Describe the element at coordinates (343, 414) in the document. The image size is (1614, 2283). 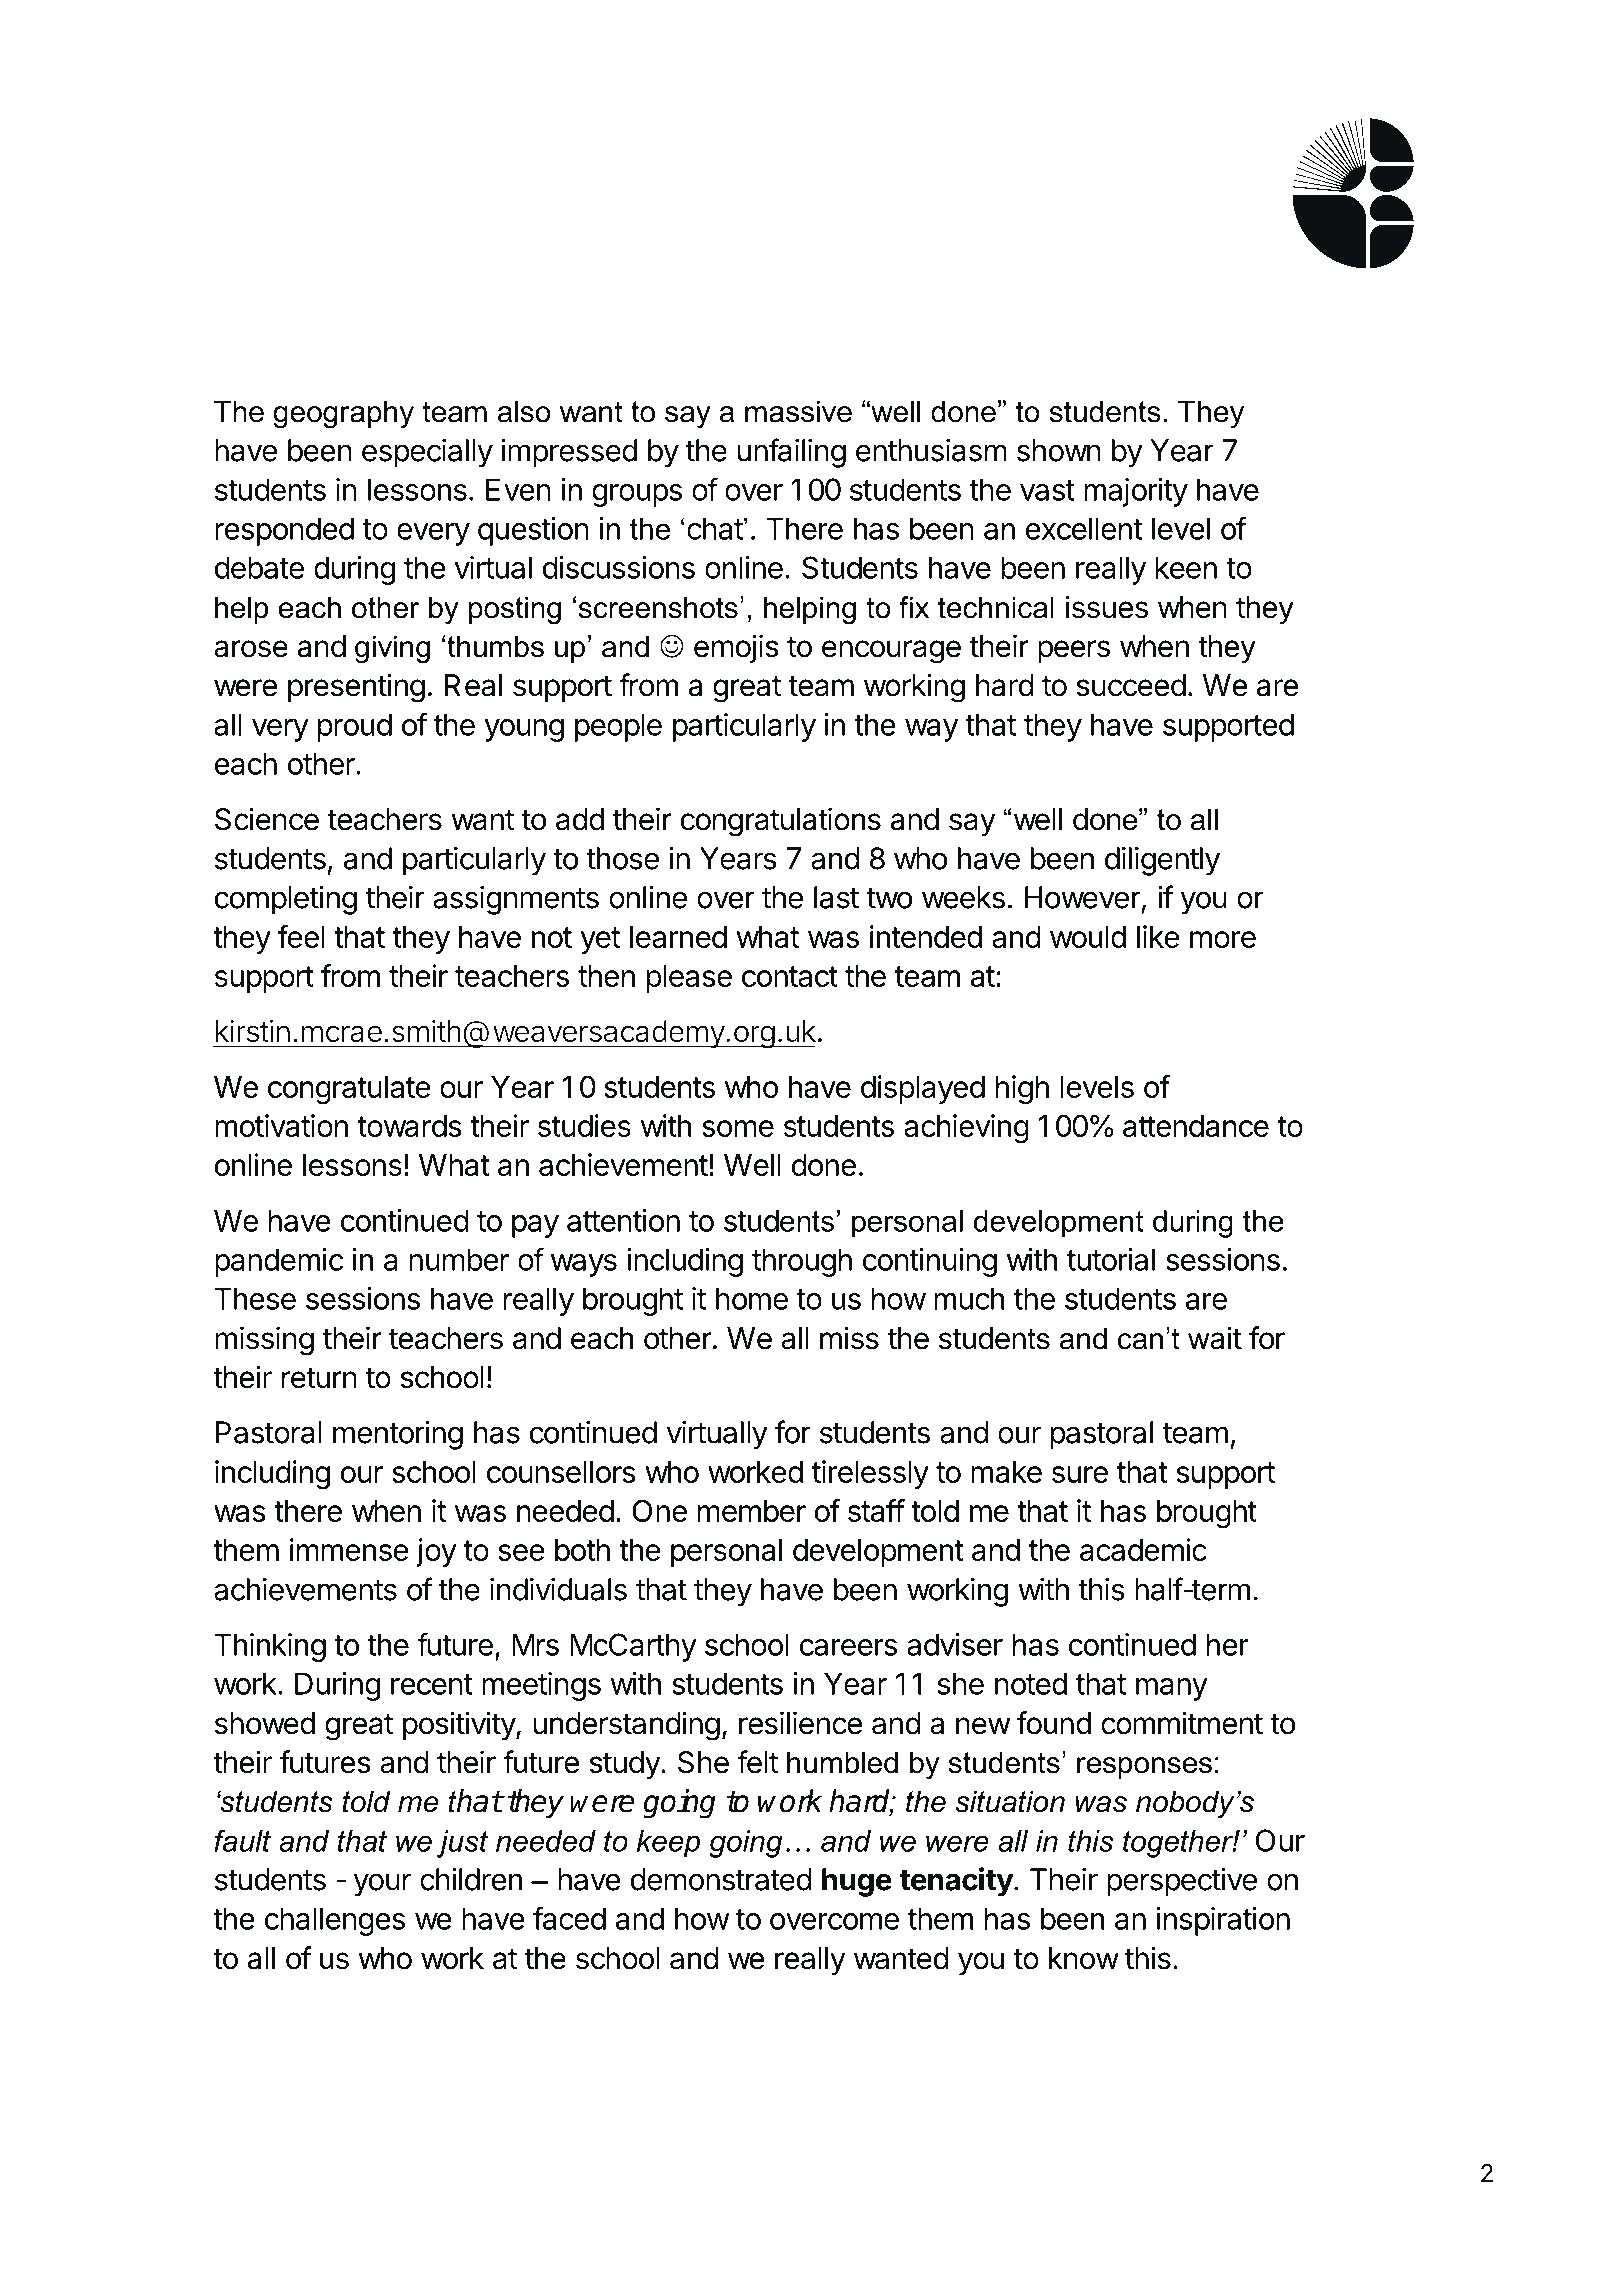
I see `geography` at that location.
